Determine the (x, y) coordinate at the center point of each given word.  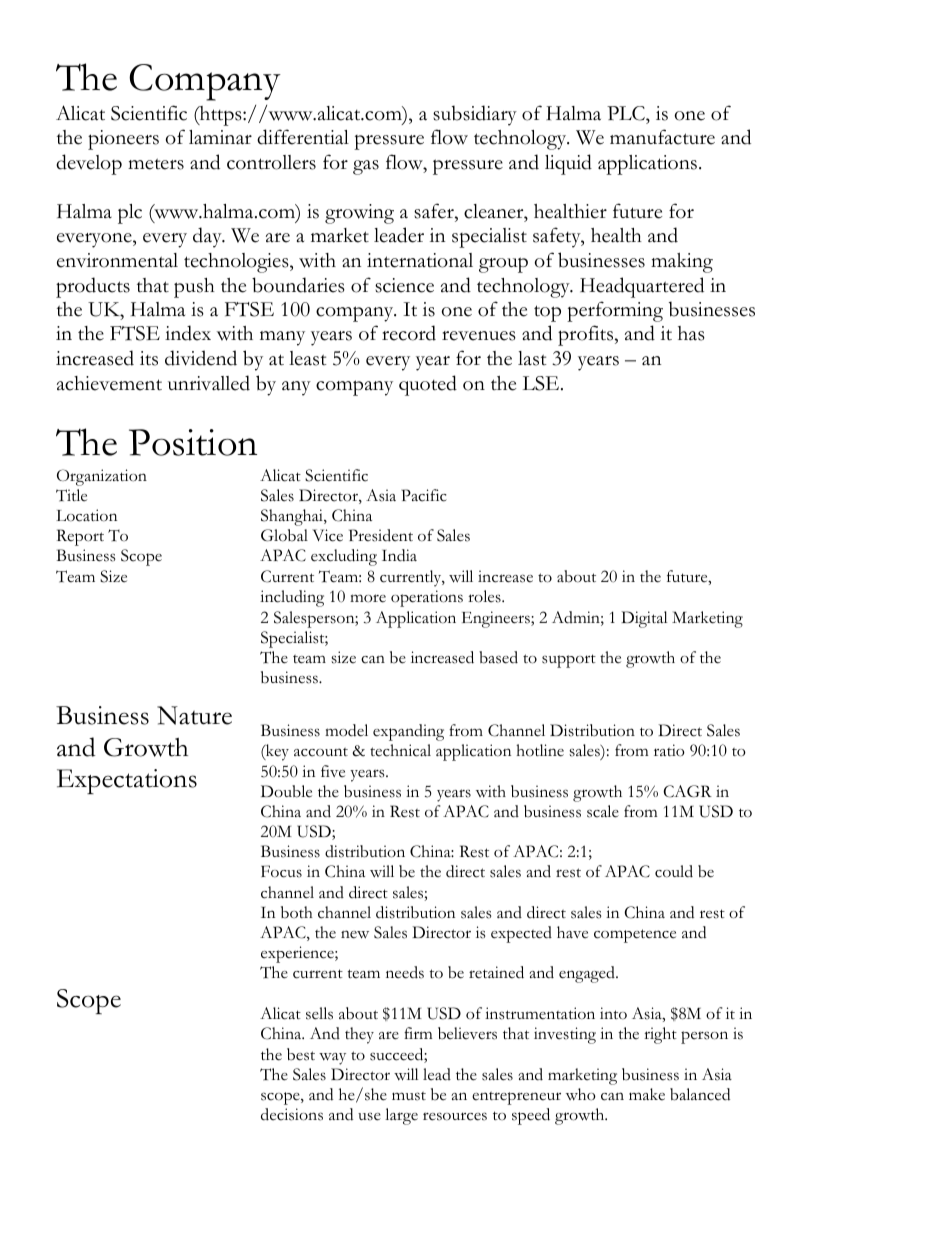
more (368, 598)
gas (366, 167)
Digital (644, 619)
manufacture (662, 137)
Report (80, 537)
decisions (292, 1114)
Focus (281, 871)
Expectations (127, 781)
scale (603, 811)
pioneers (123, 140)
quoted (428, 385)
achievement (109, 383)
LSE (541, 383)
